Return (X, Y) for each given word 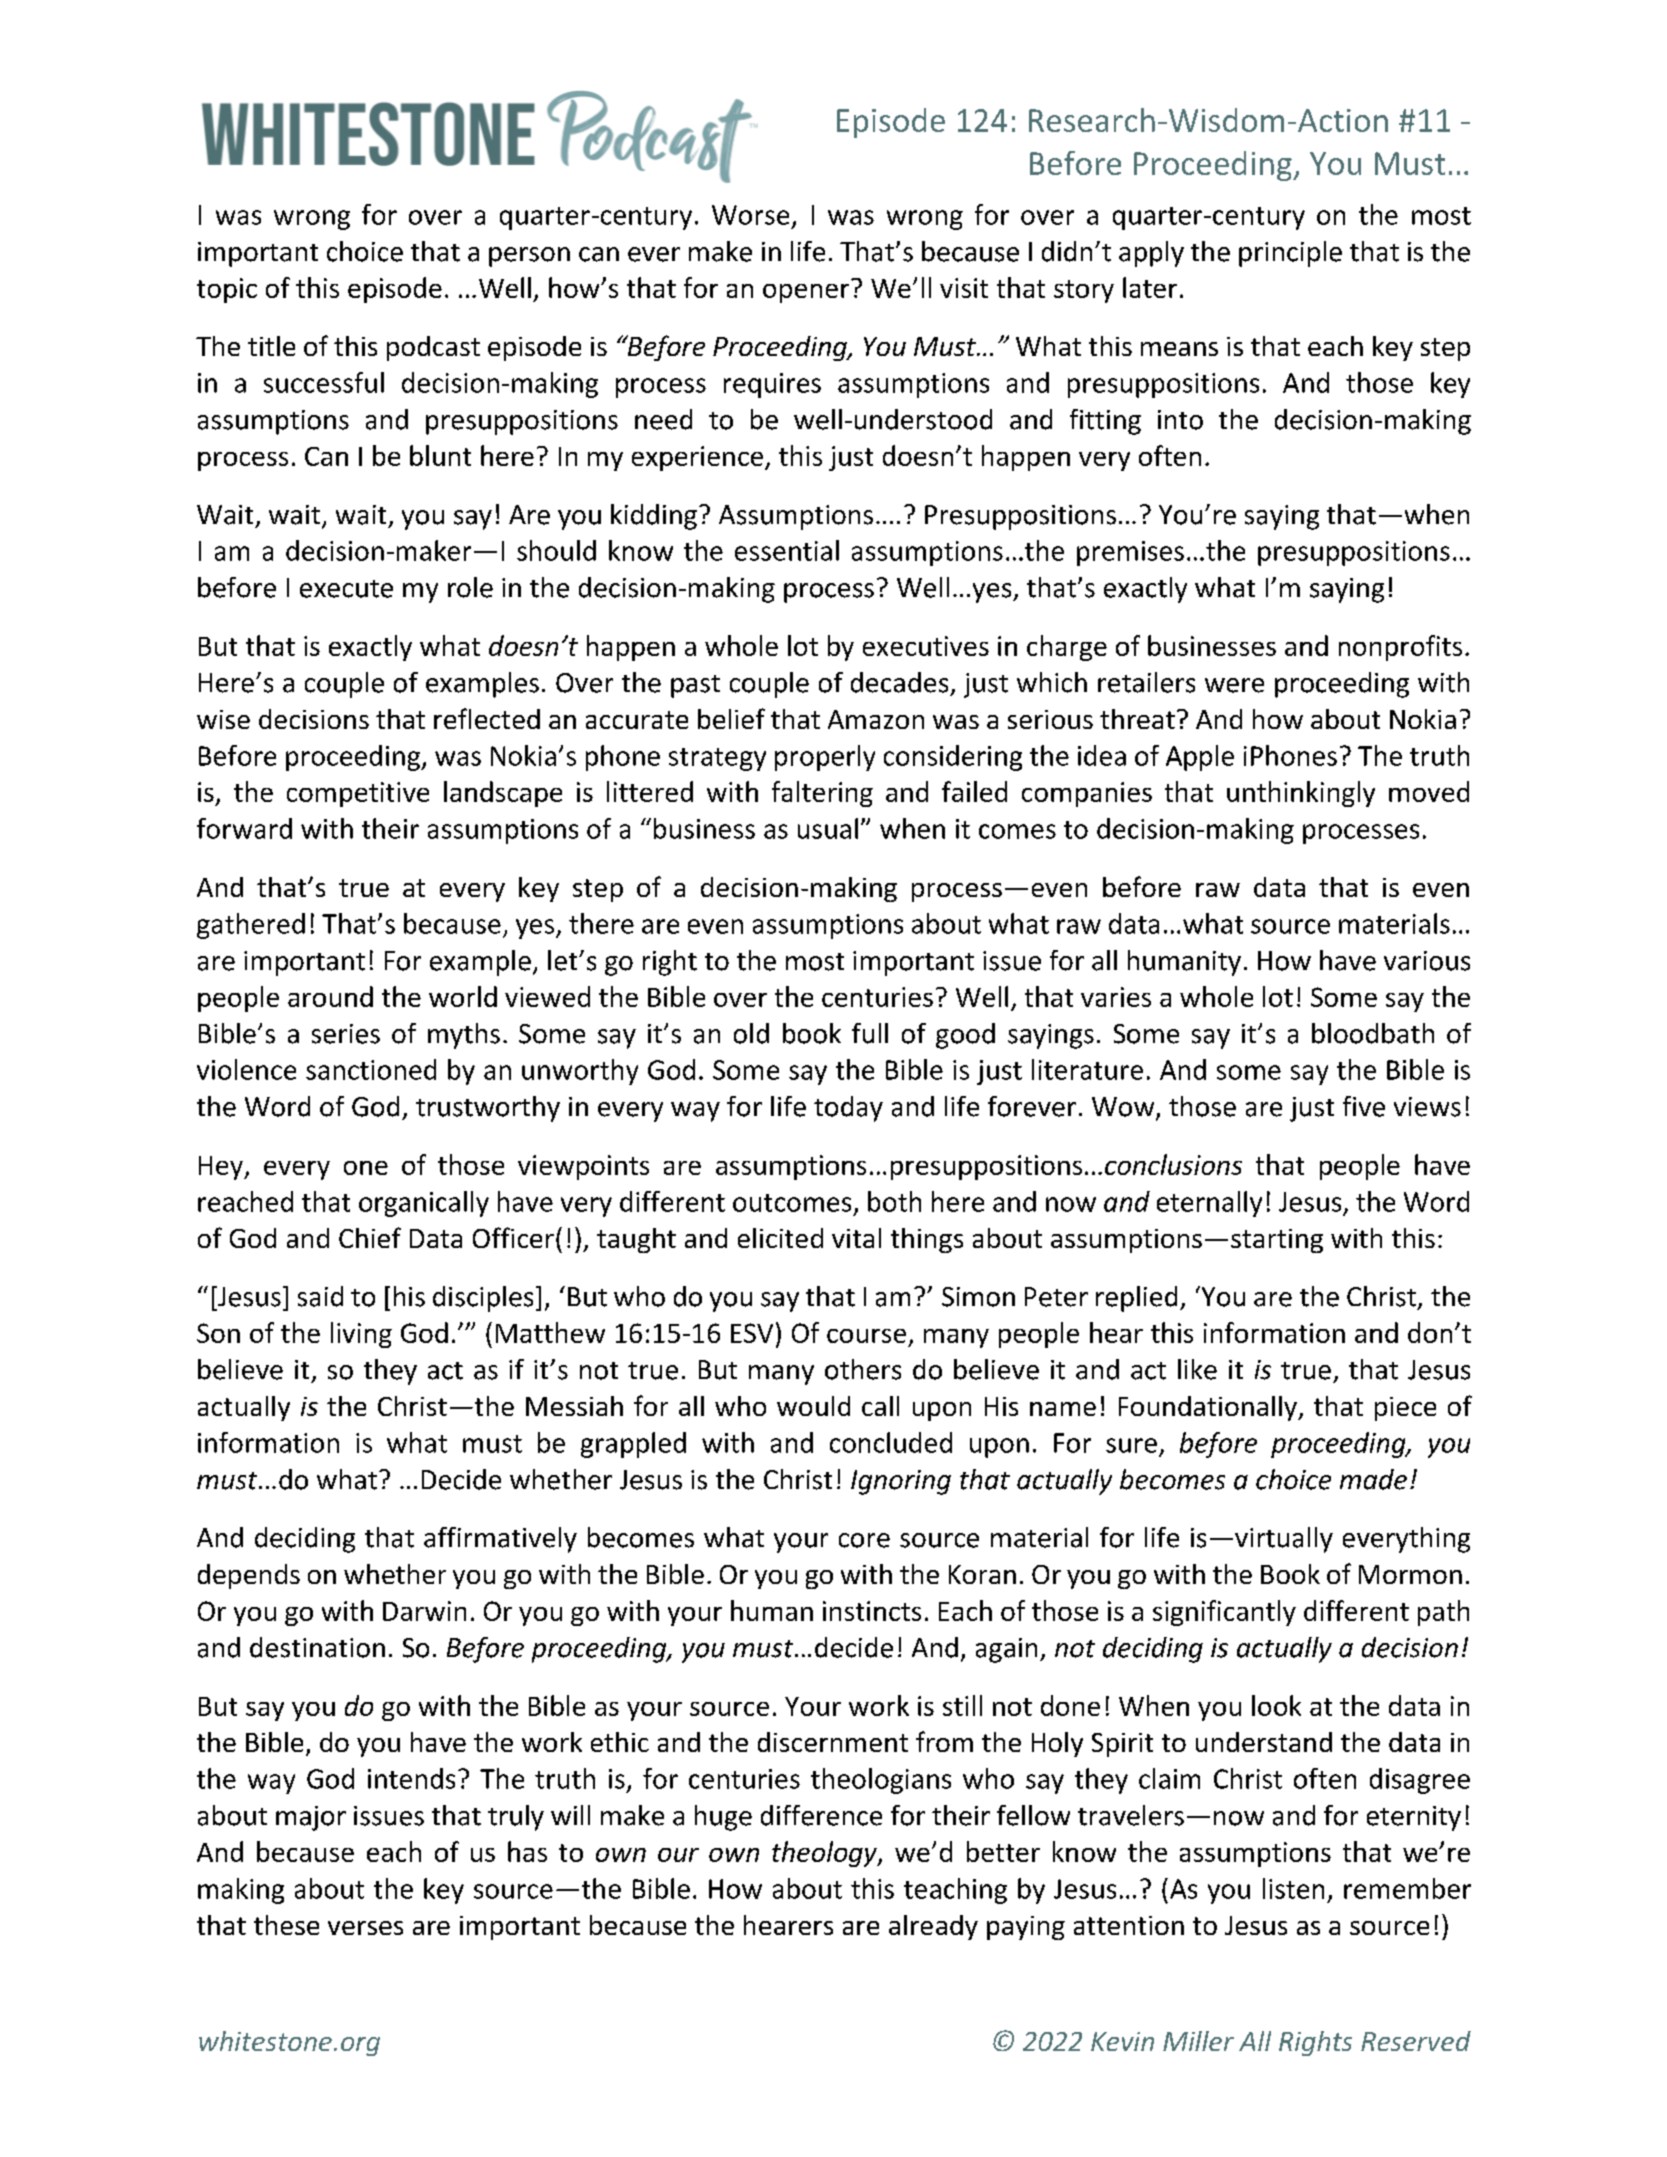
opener (806, 293)
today (848, 1109)
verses (365, 1928)
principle (1290, 254)
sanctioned (371, 1069)
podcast (433, 348)
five (1364, 1106)
